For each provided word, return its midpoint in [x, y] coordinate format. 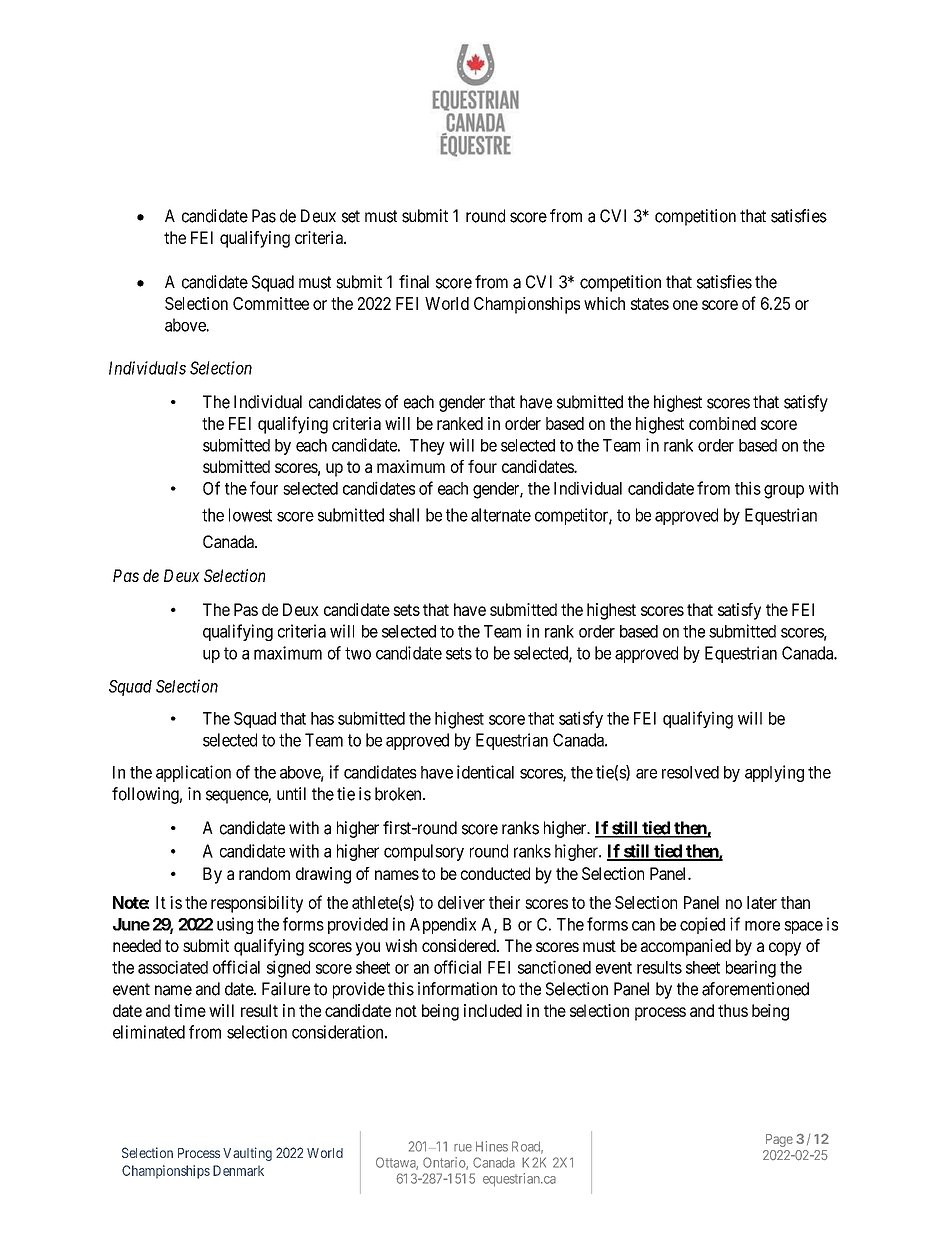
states [650, 304]
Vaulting [247, 1154]
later [762, 902]
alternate [501, 515]
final [414, 282]
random [264, 873]
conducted [495, 873]
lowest [250, 515]
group [784, 492]
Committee [271, 303]
